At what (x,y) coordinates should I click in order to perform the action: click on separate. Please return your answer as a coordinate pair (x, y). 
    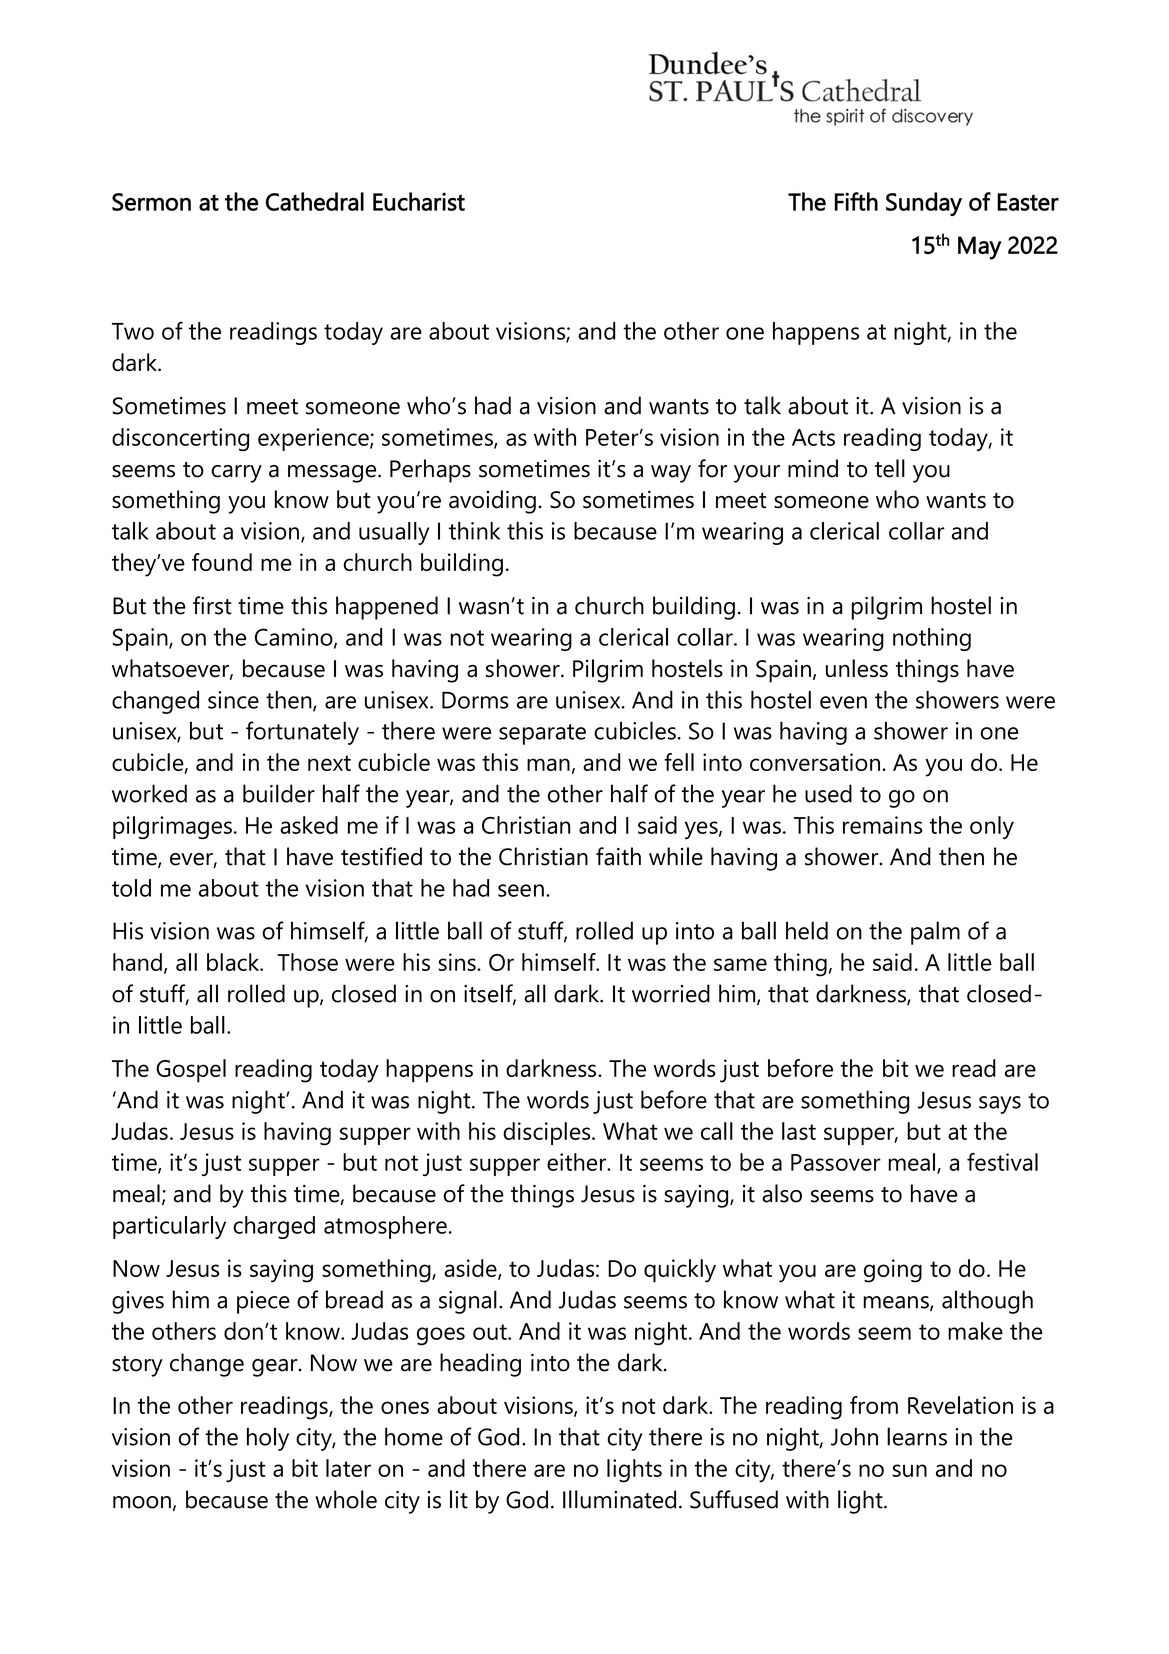
    Looking at the image, I should click on (542, 734).
